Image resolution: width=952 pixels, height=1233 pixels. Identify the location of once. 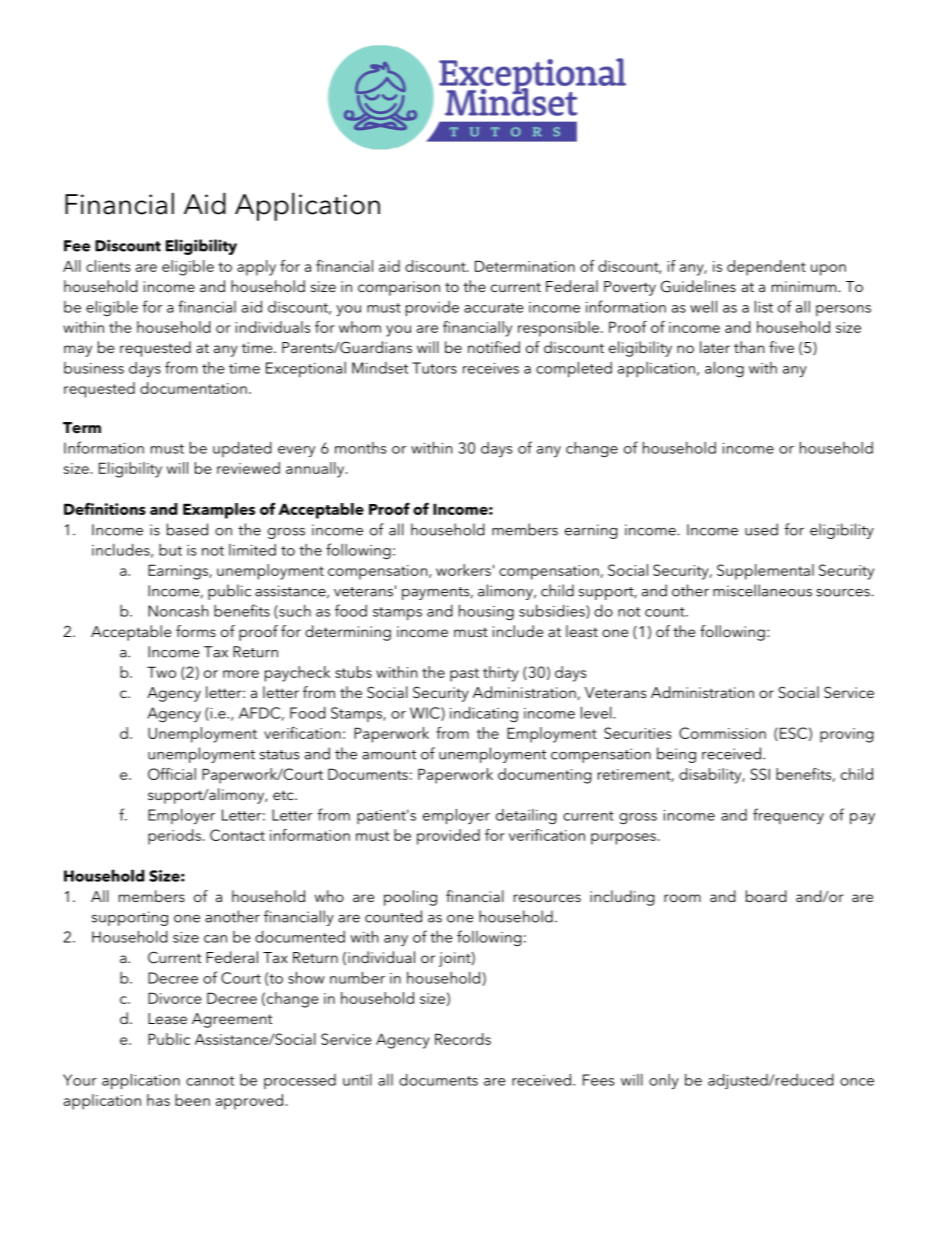
(857, 1082).
